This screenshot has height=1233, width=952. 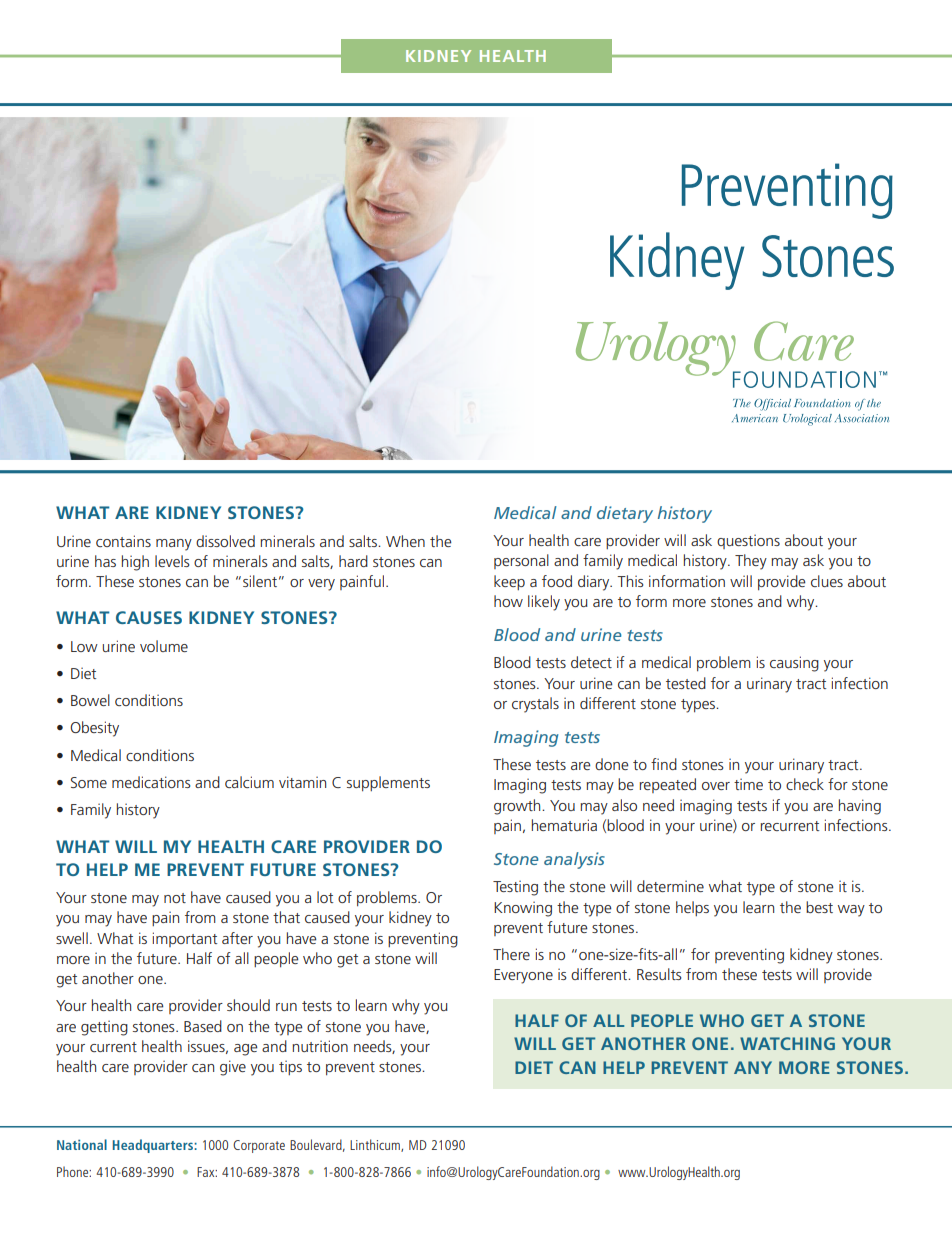 I want to click on personal, so click(x=521, y=561).
